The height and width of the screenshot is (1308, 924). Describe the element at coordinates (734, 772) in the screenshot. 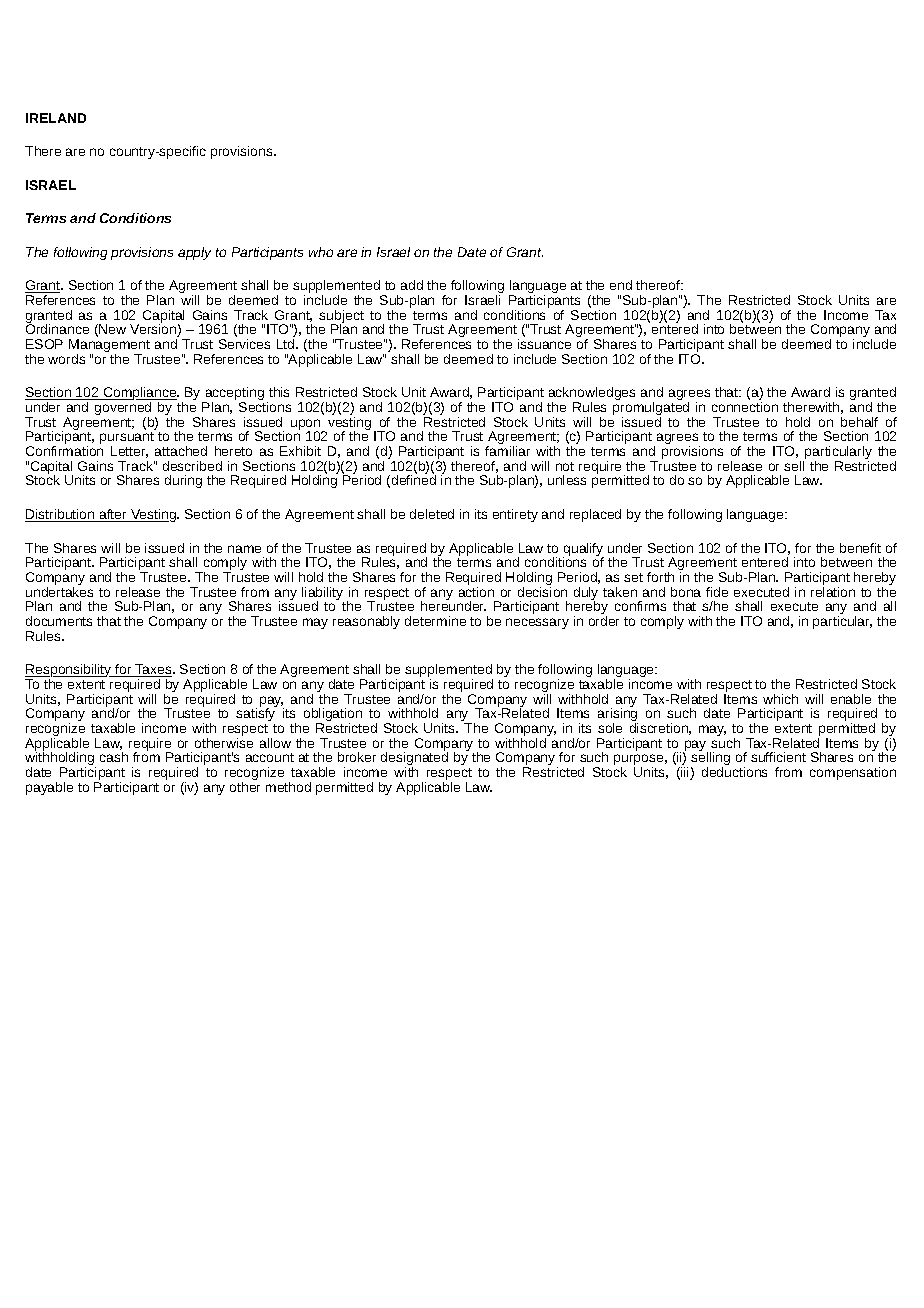

I see `deductions` at that location.
